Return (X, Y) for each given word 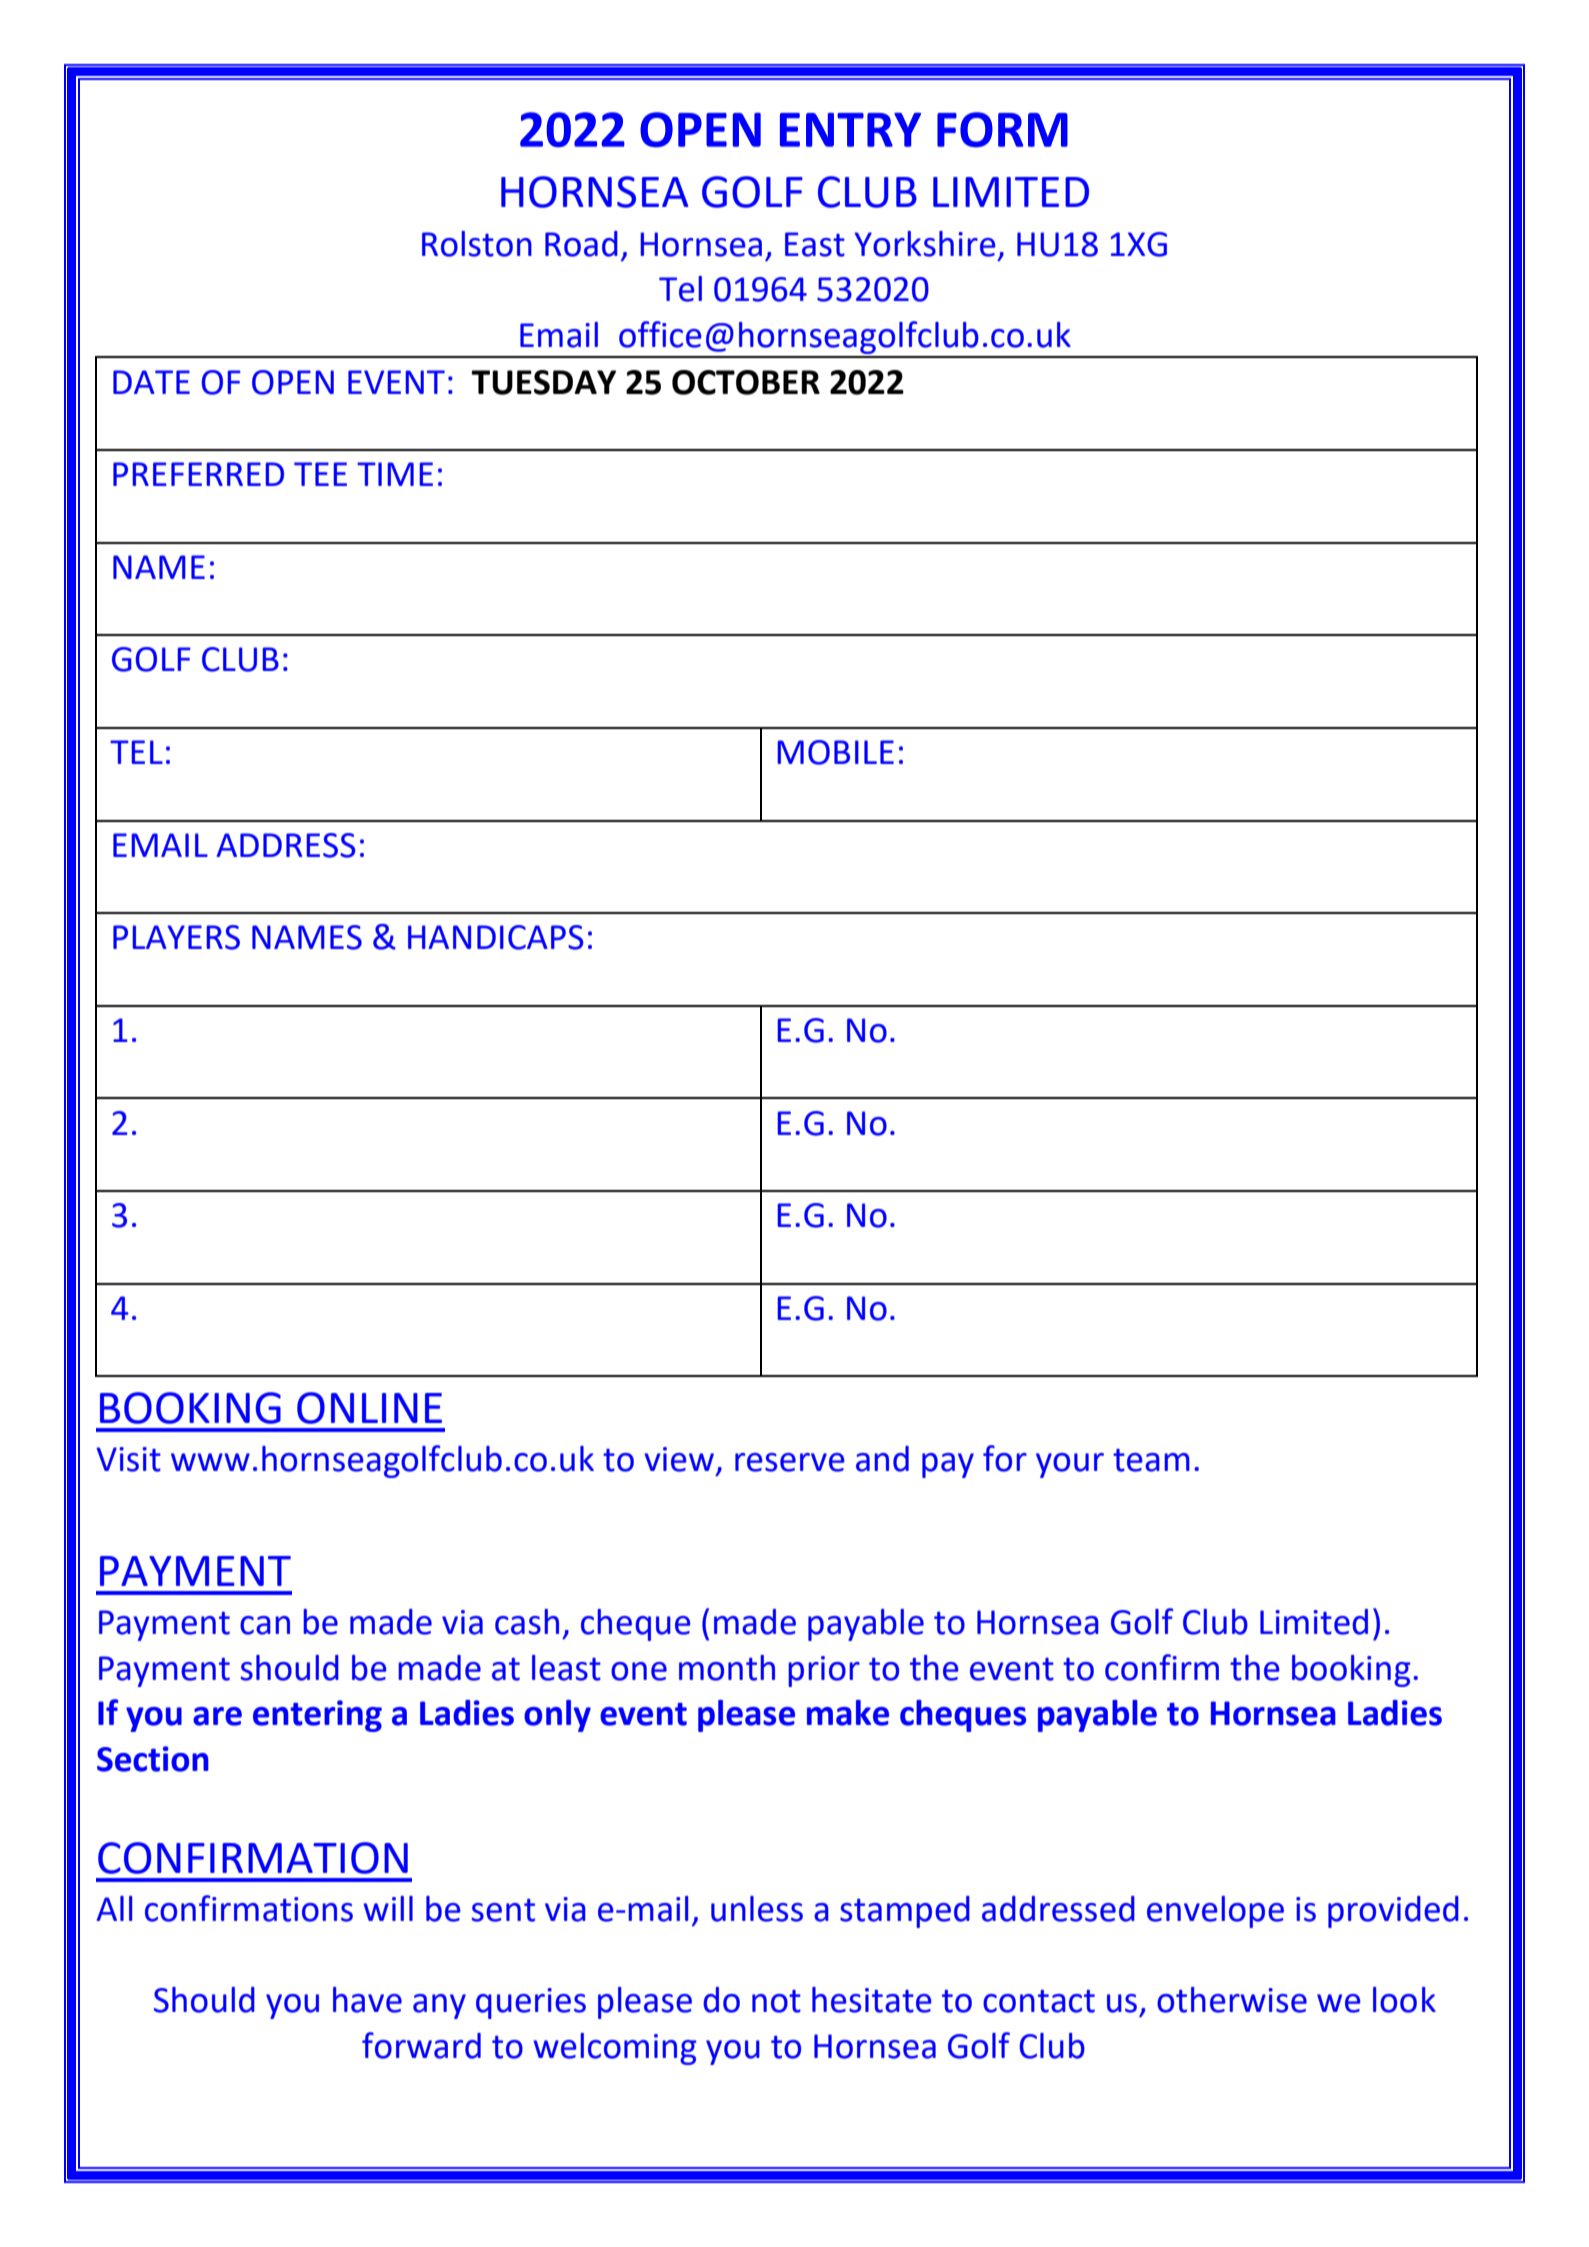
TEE (320, 474)
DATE (151, 382)
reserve (789, 1462)
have (367, 2000)
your (1070, 1465)
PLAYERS (176, 937)
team (1151, 1460)
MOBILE (836, 752)
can (265, 1625)
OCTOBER (746, 382)
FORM (1002, 129)
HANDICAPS (495, 937)
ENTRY (850, 130)
